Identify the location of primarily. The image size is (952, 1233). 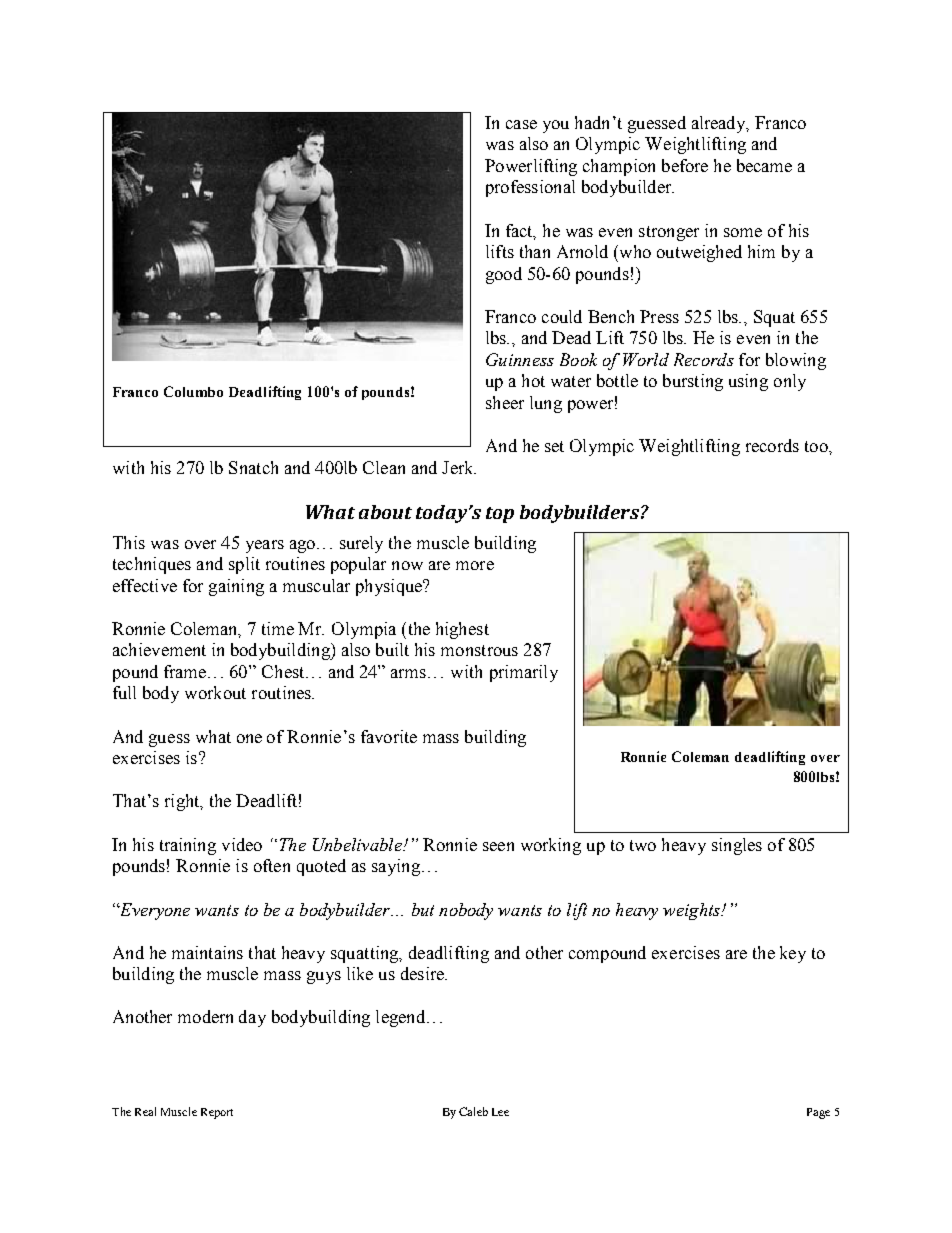
(524, 673).
